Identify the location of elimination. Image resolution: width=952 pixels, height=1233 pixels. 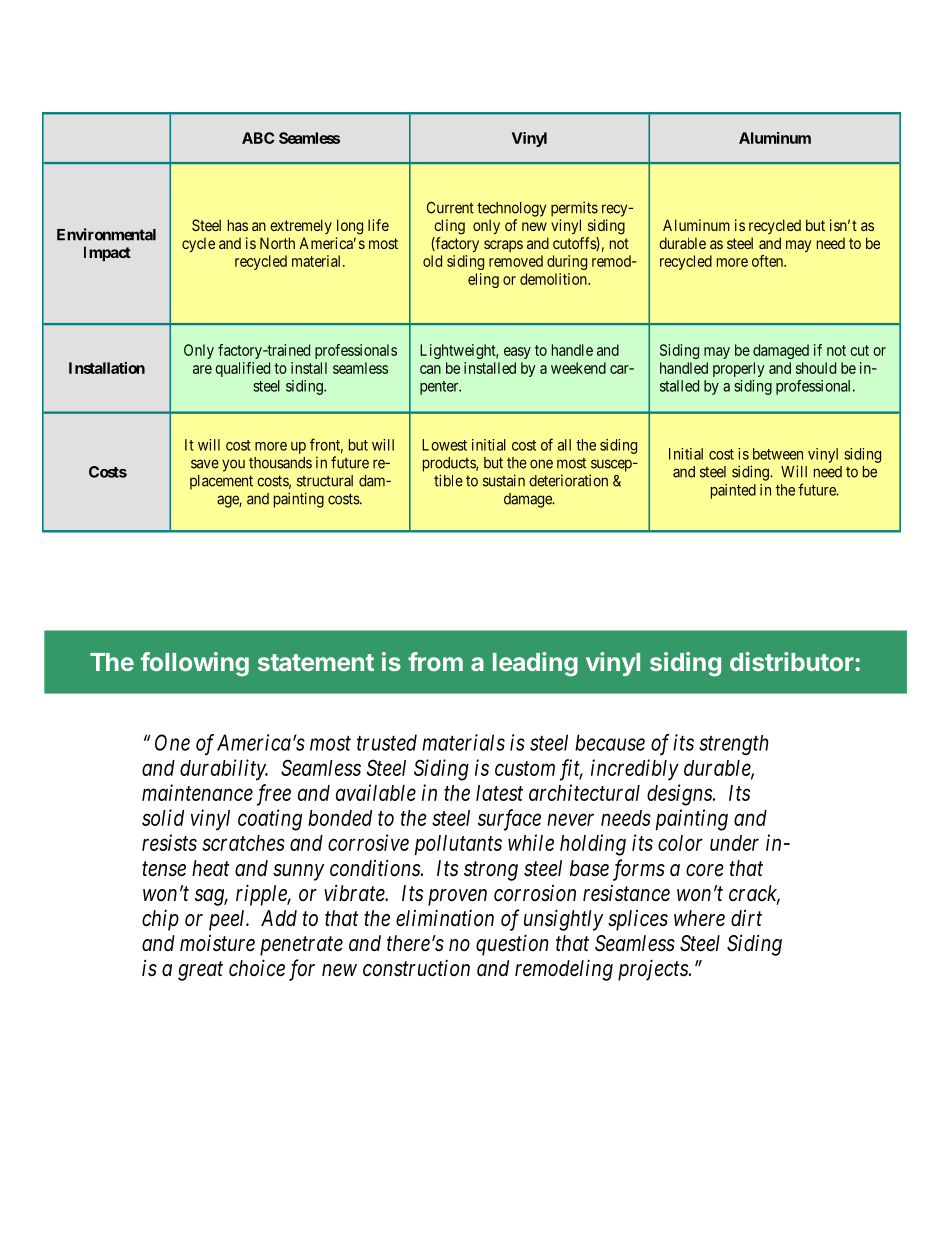
(445, 918).
